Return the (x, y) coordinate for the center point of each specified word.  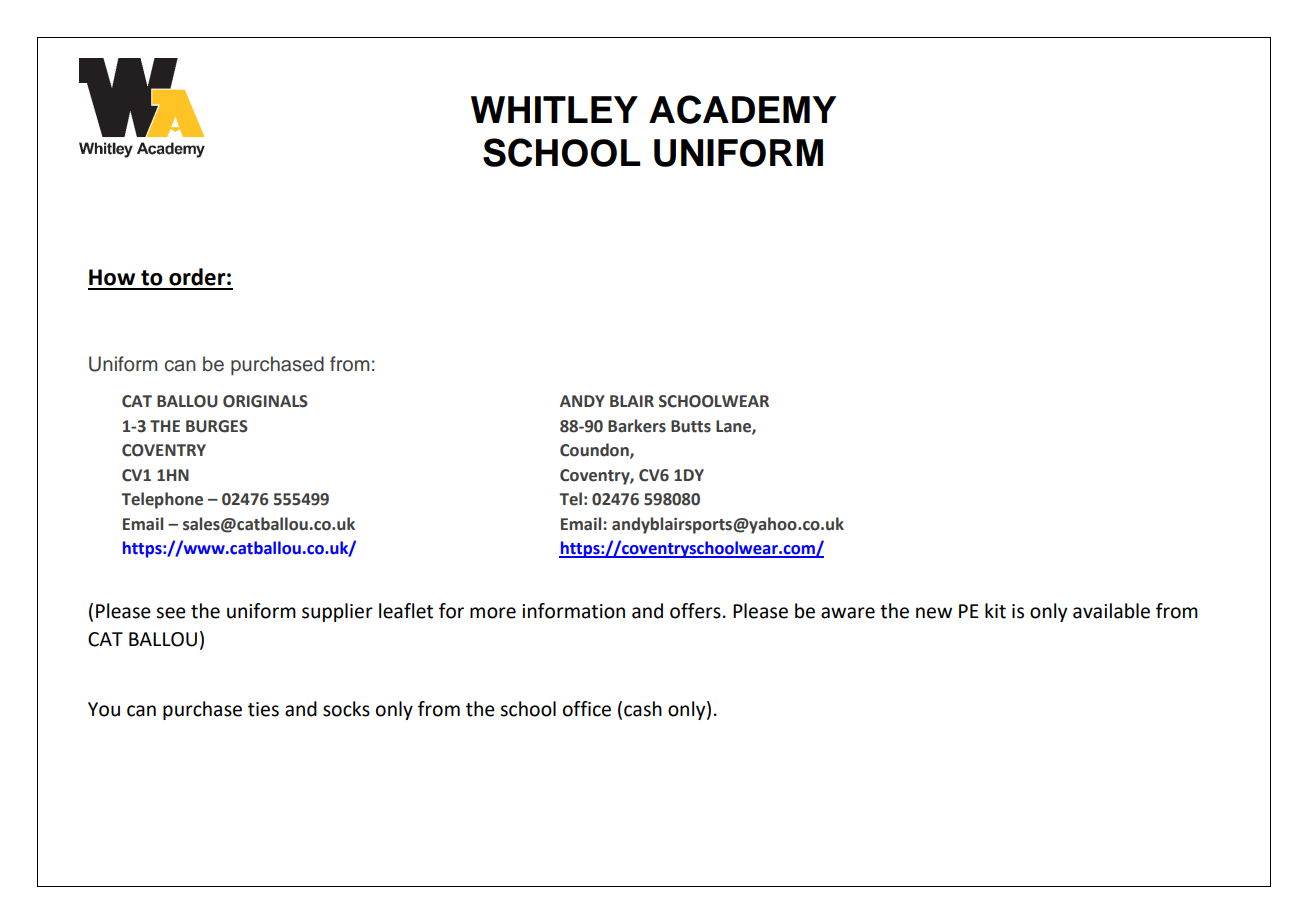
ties (263, 709)
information (573, 611)
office (587, 709)
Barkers (637, 426)
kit (995, 611)
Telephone (162, 500)
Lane (734, 427)
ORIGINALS (265, 401)
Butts (691, 426)
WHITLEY (554, 109)
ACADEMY (742, 109)
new (934, 613)
